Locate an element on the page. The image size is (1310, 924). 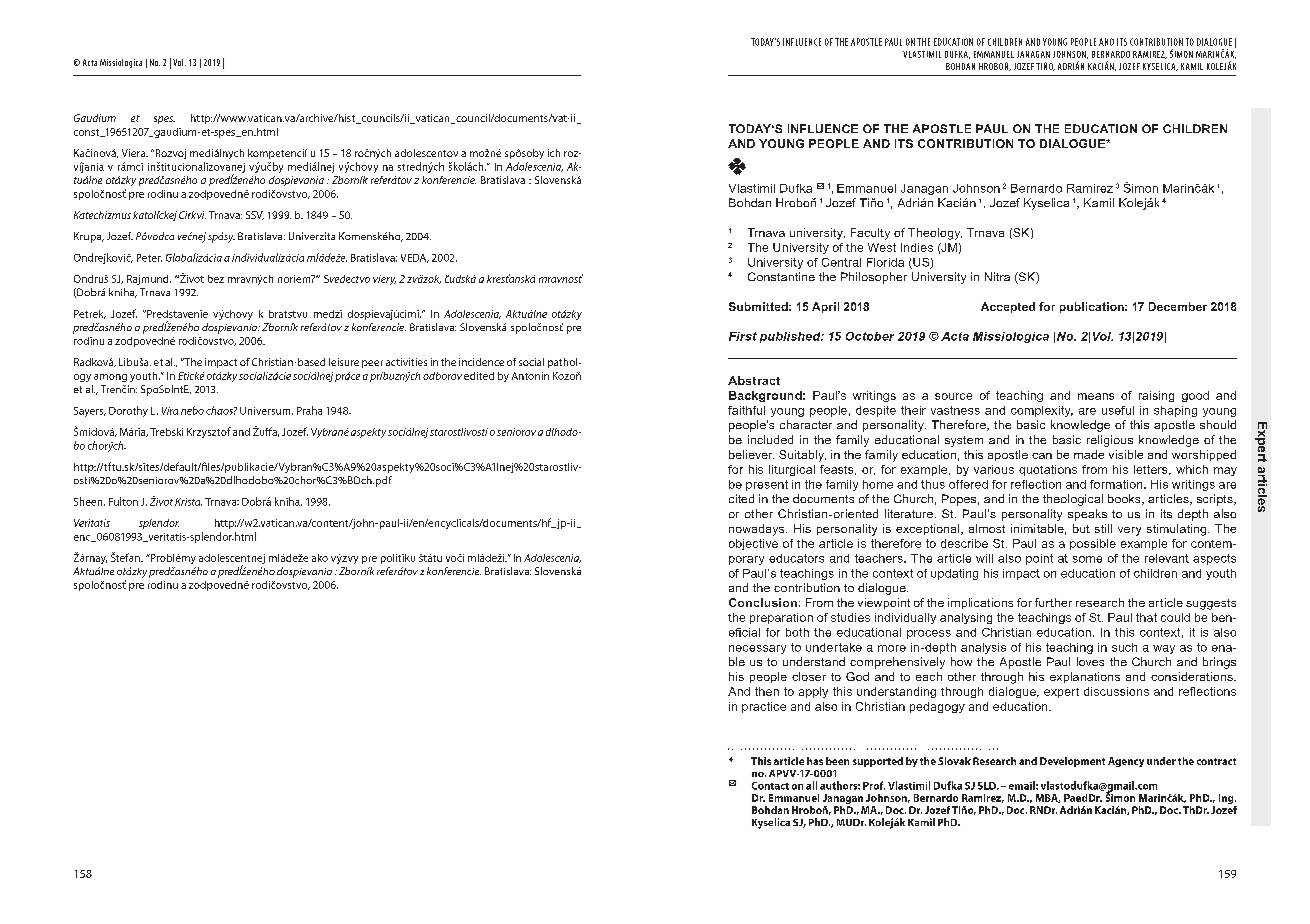
nowadays is located at coordinates (758, 530).
